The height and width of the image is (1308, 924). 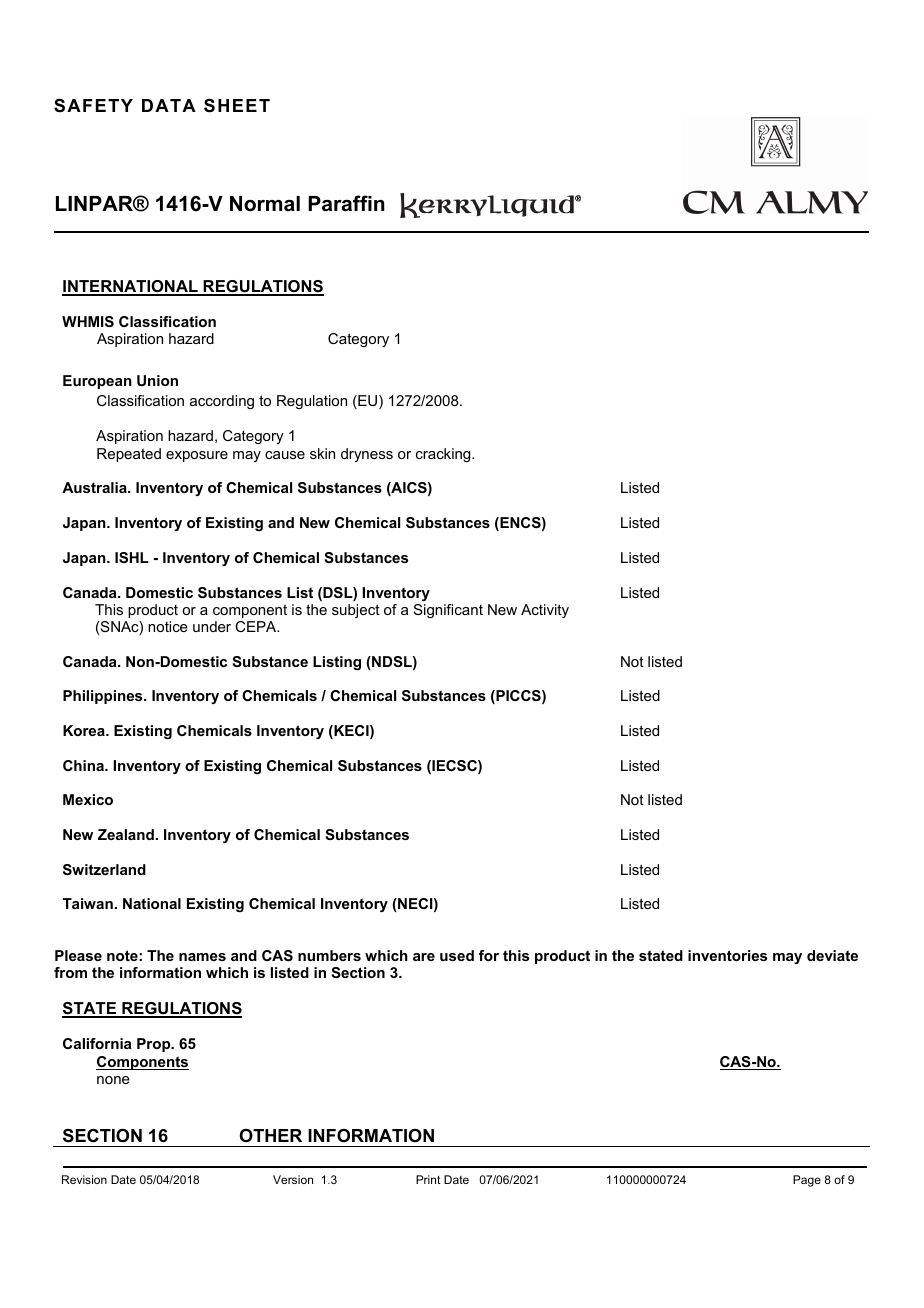 What do you see at coordinates (545, 611) in the image?
I see `Activity` at bounding box center [545, 611].
